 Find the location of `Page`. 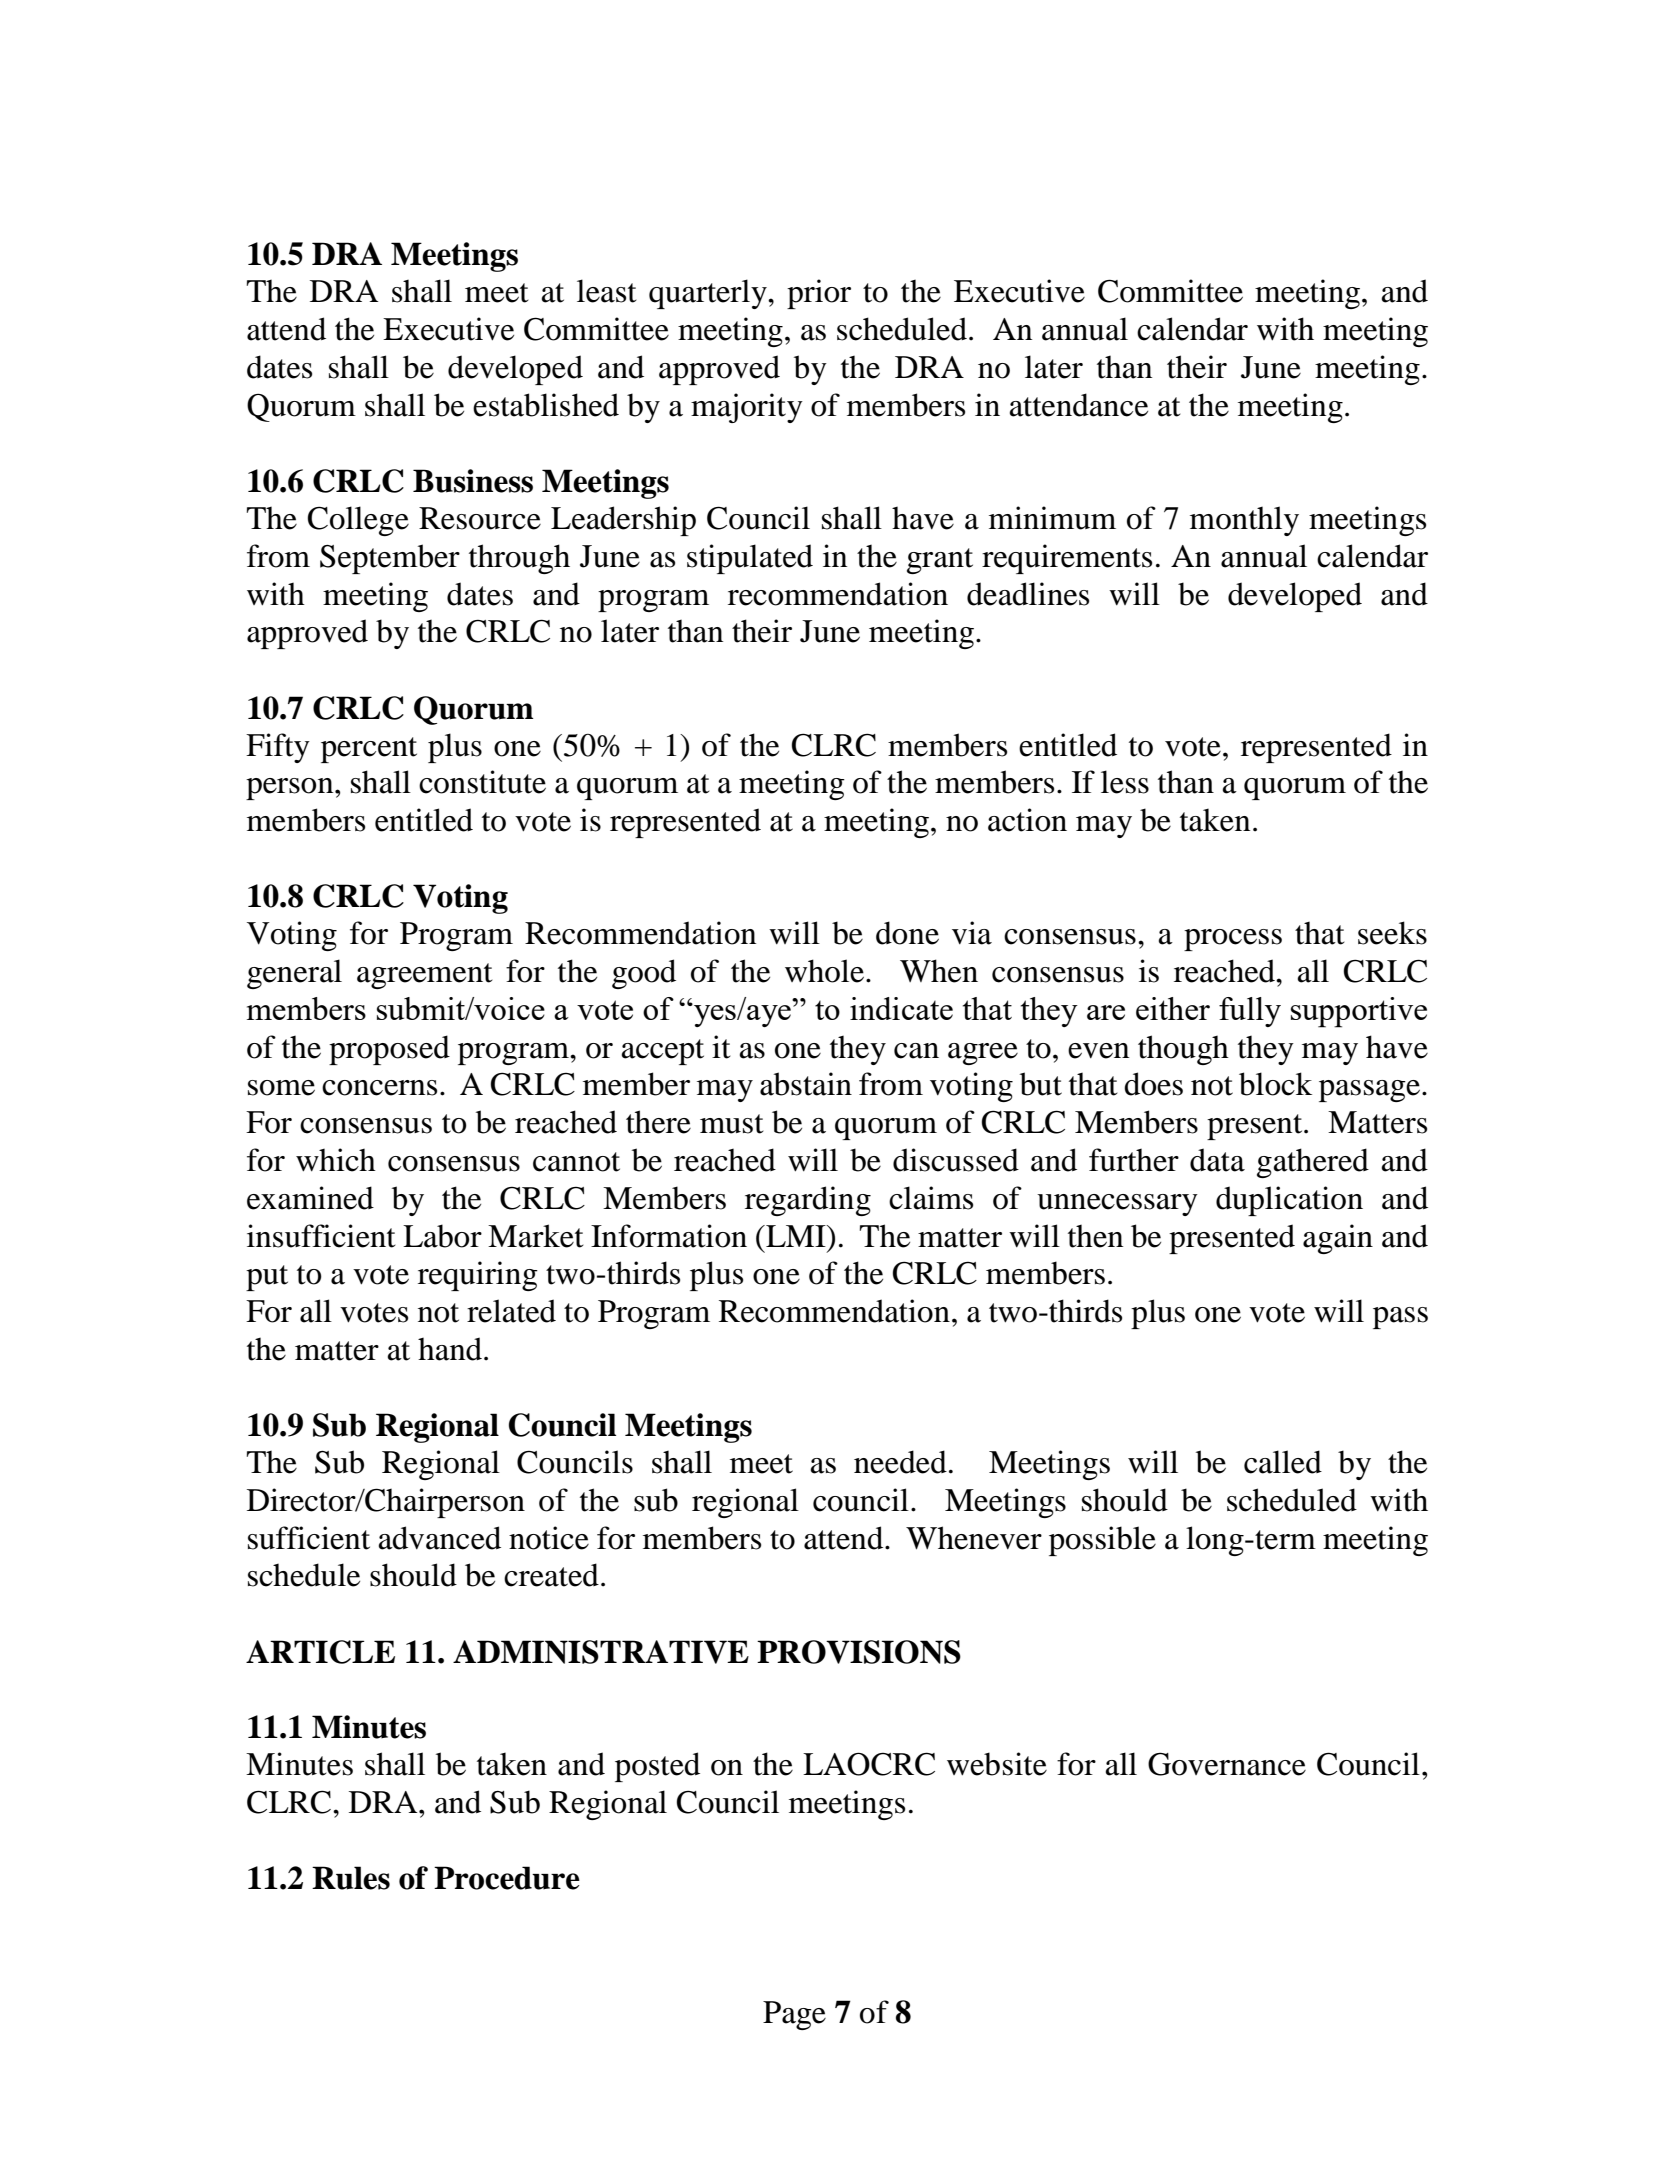

Page is located at coordinates (794, 2015).
